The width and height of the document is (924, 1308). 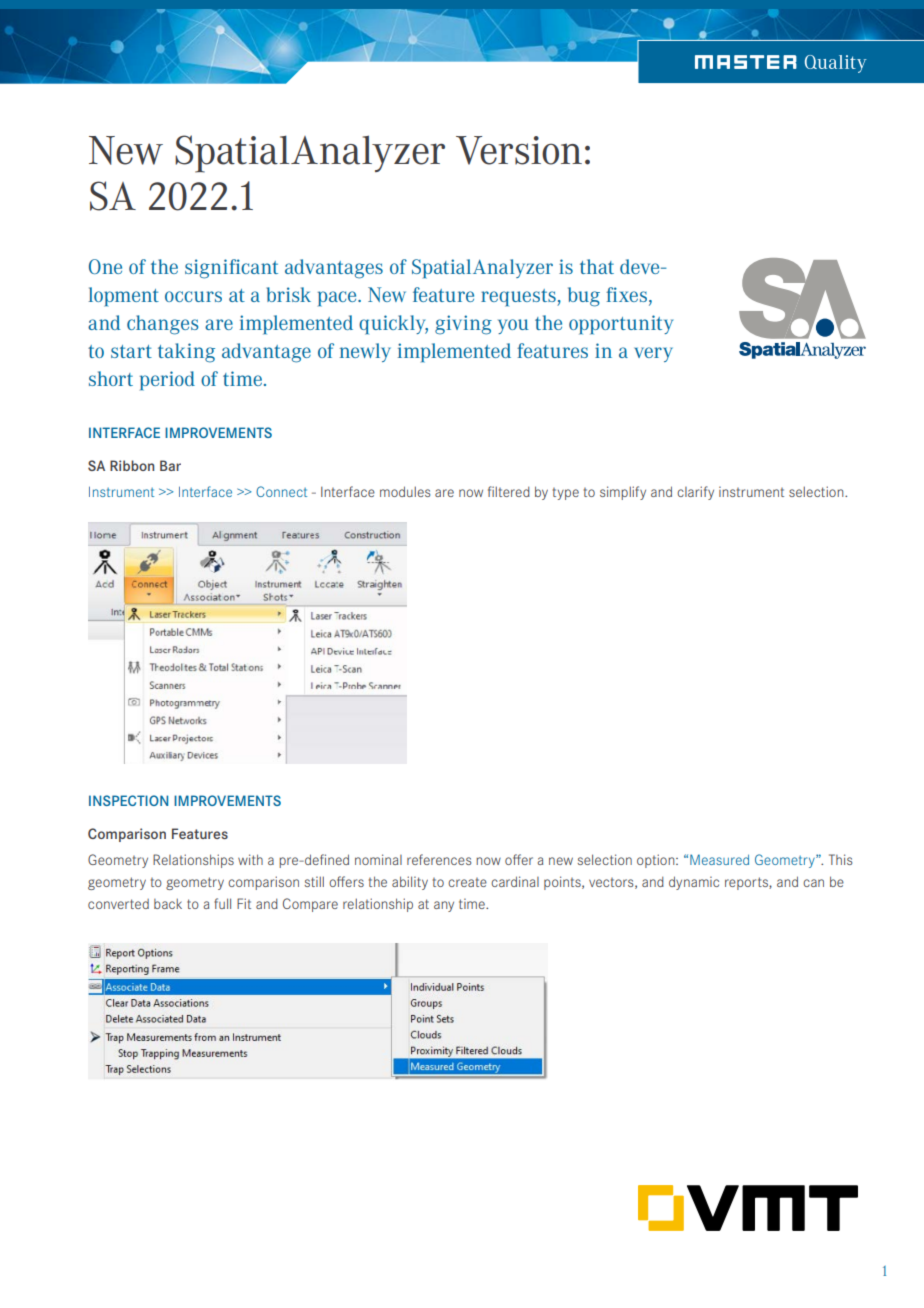 What do you see at coordinates (231, 269) in the document?
I see `significant` at bounding box center [231, 269].
